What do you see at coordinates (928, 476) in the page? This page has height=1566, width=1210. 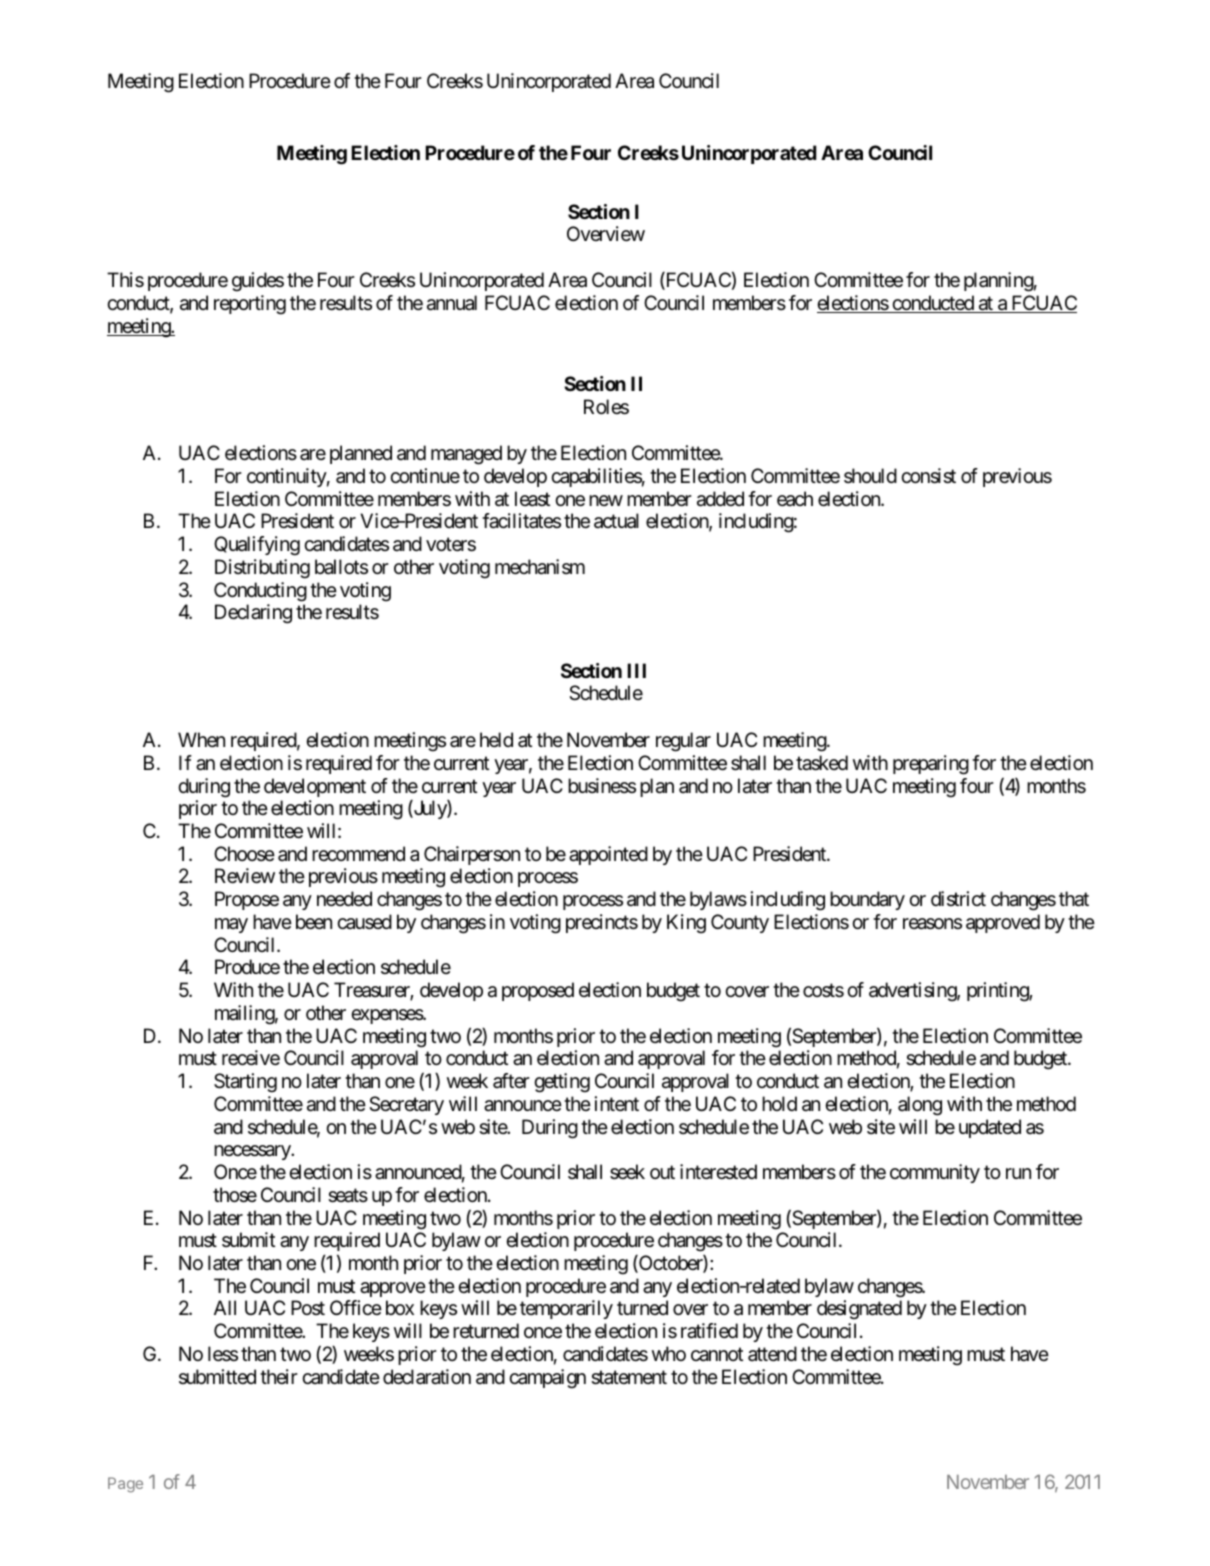 I see `consist` at bounding box center [928, 476].
